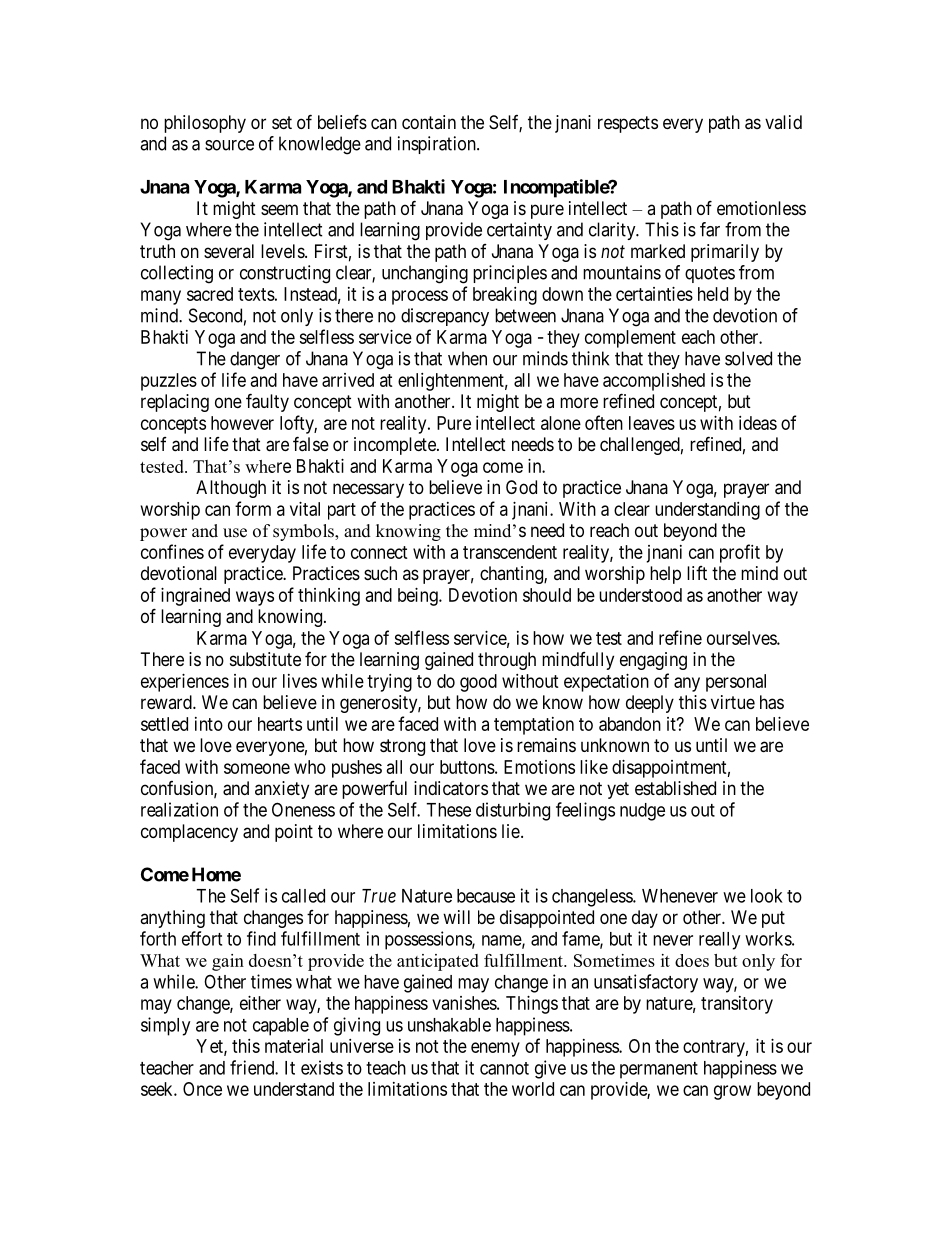 Image resolution: width=952 pixels, height=1233 pixels. Describe the element at coordinates (732, 1092) in the document. I see `grow` at that location.
